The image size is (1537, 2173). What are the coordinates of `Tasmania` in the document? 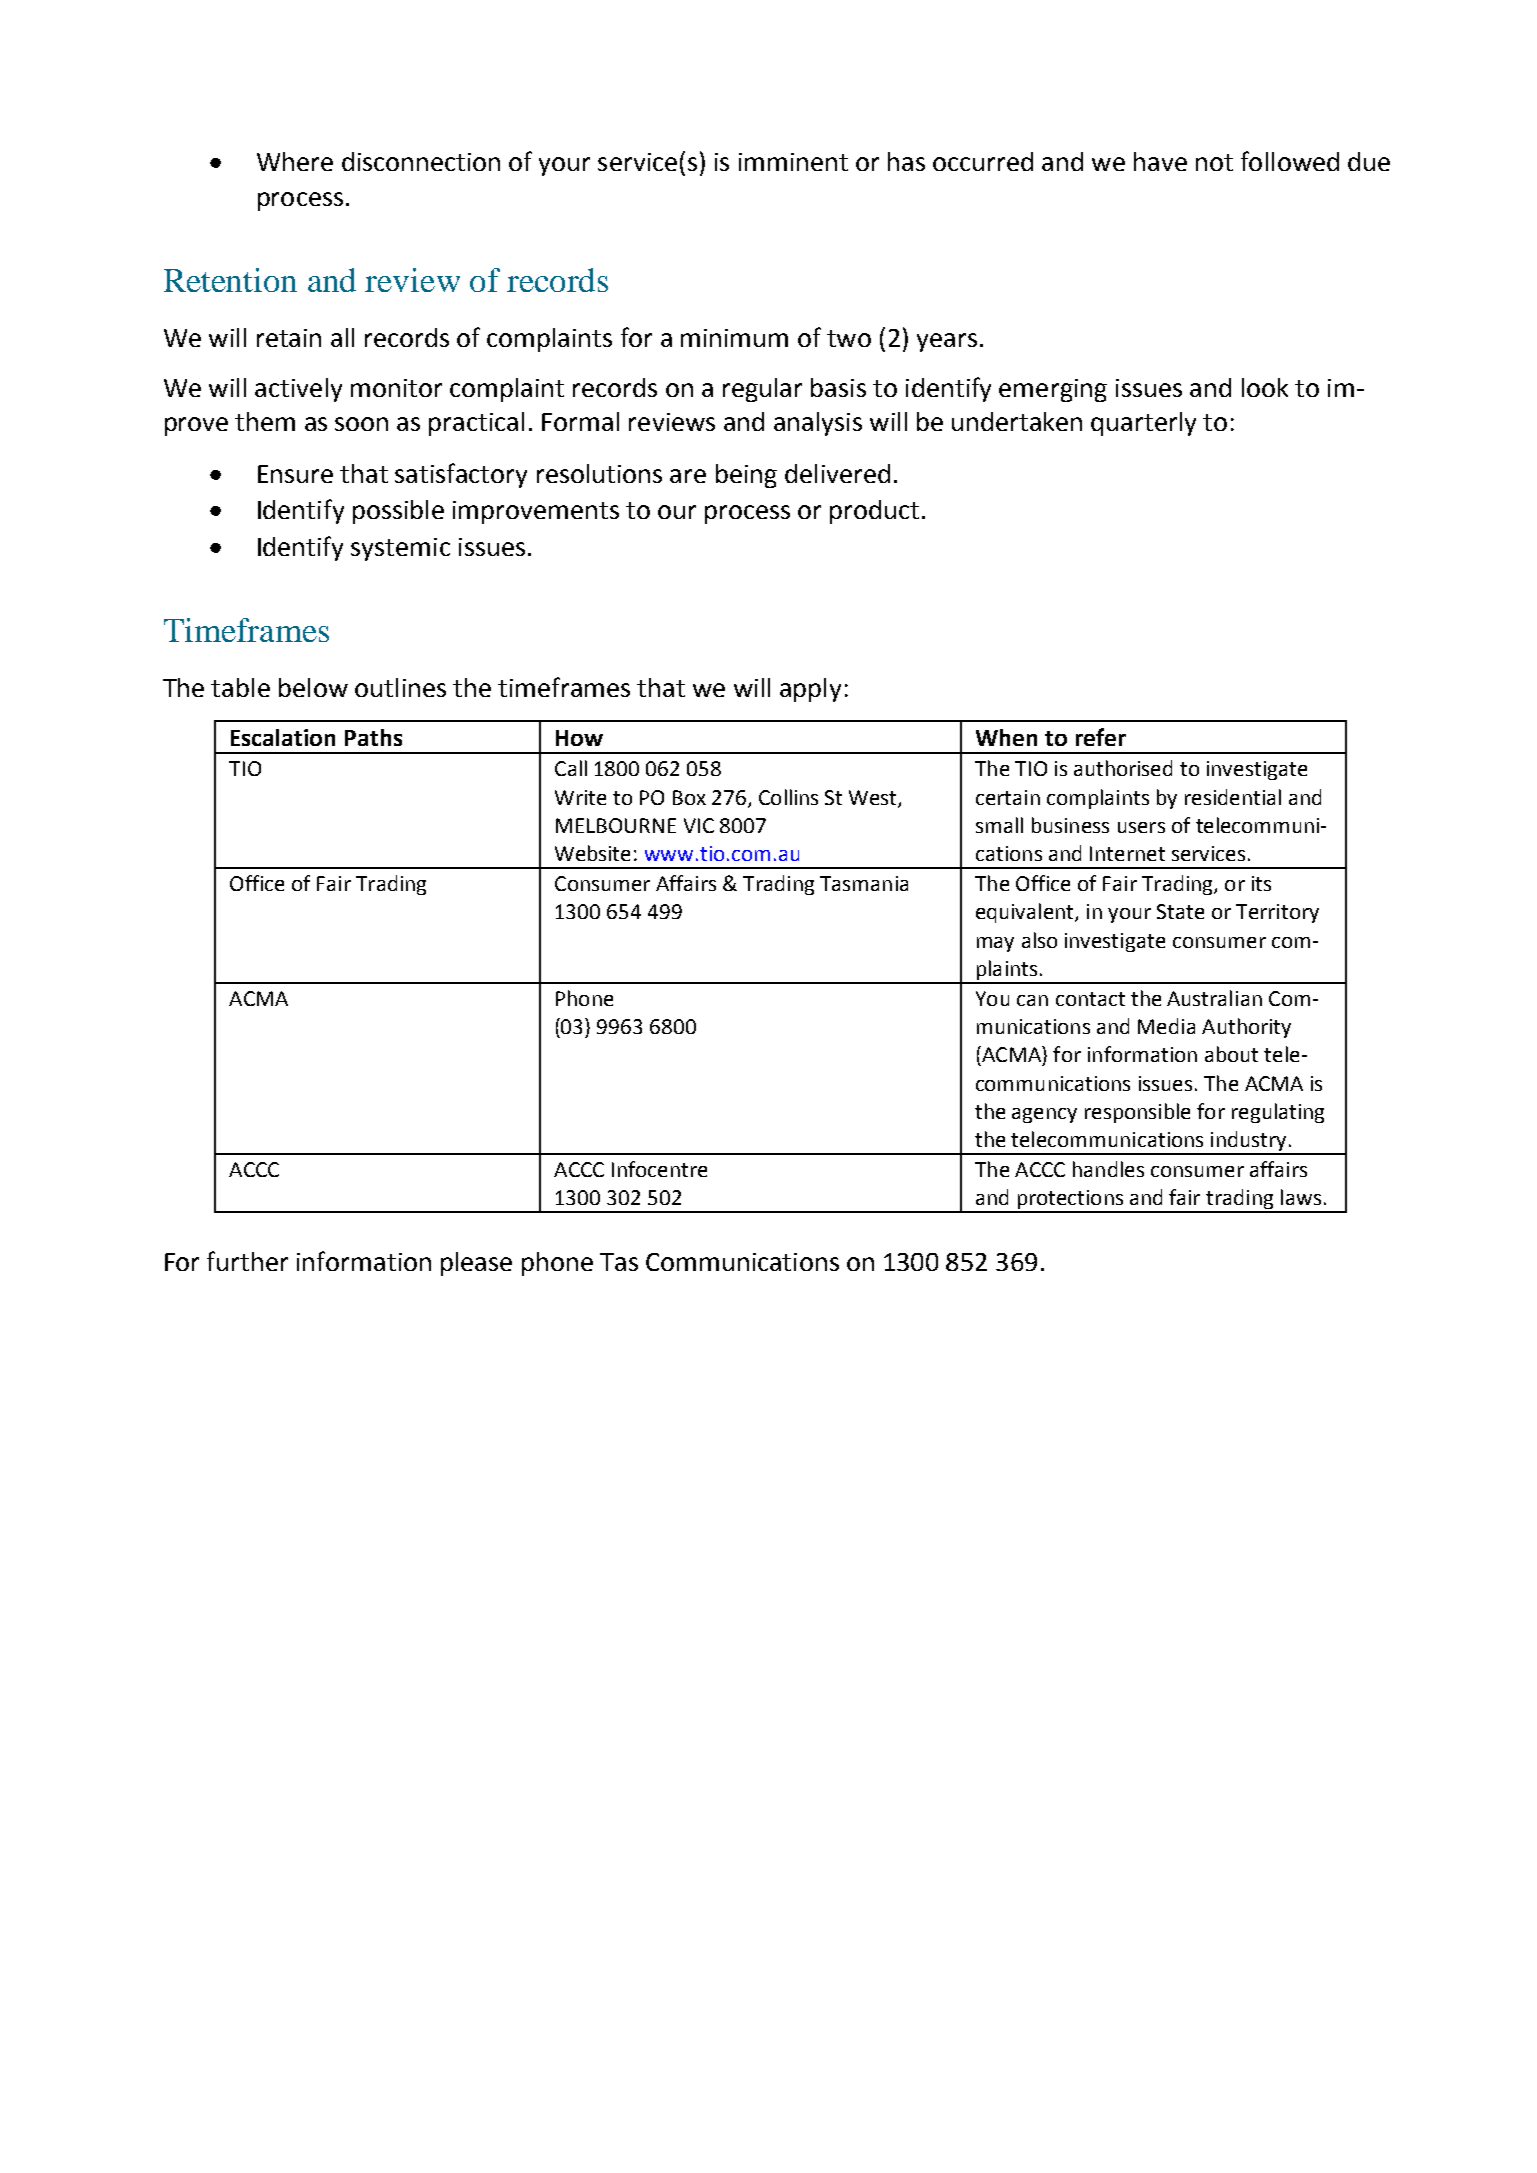 It's located at (864, 883).
